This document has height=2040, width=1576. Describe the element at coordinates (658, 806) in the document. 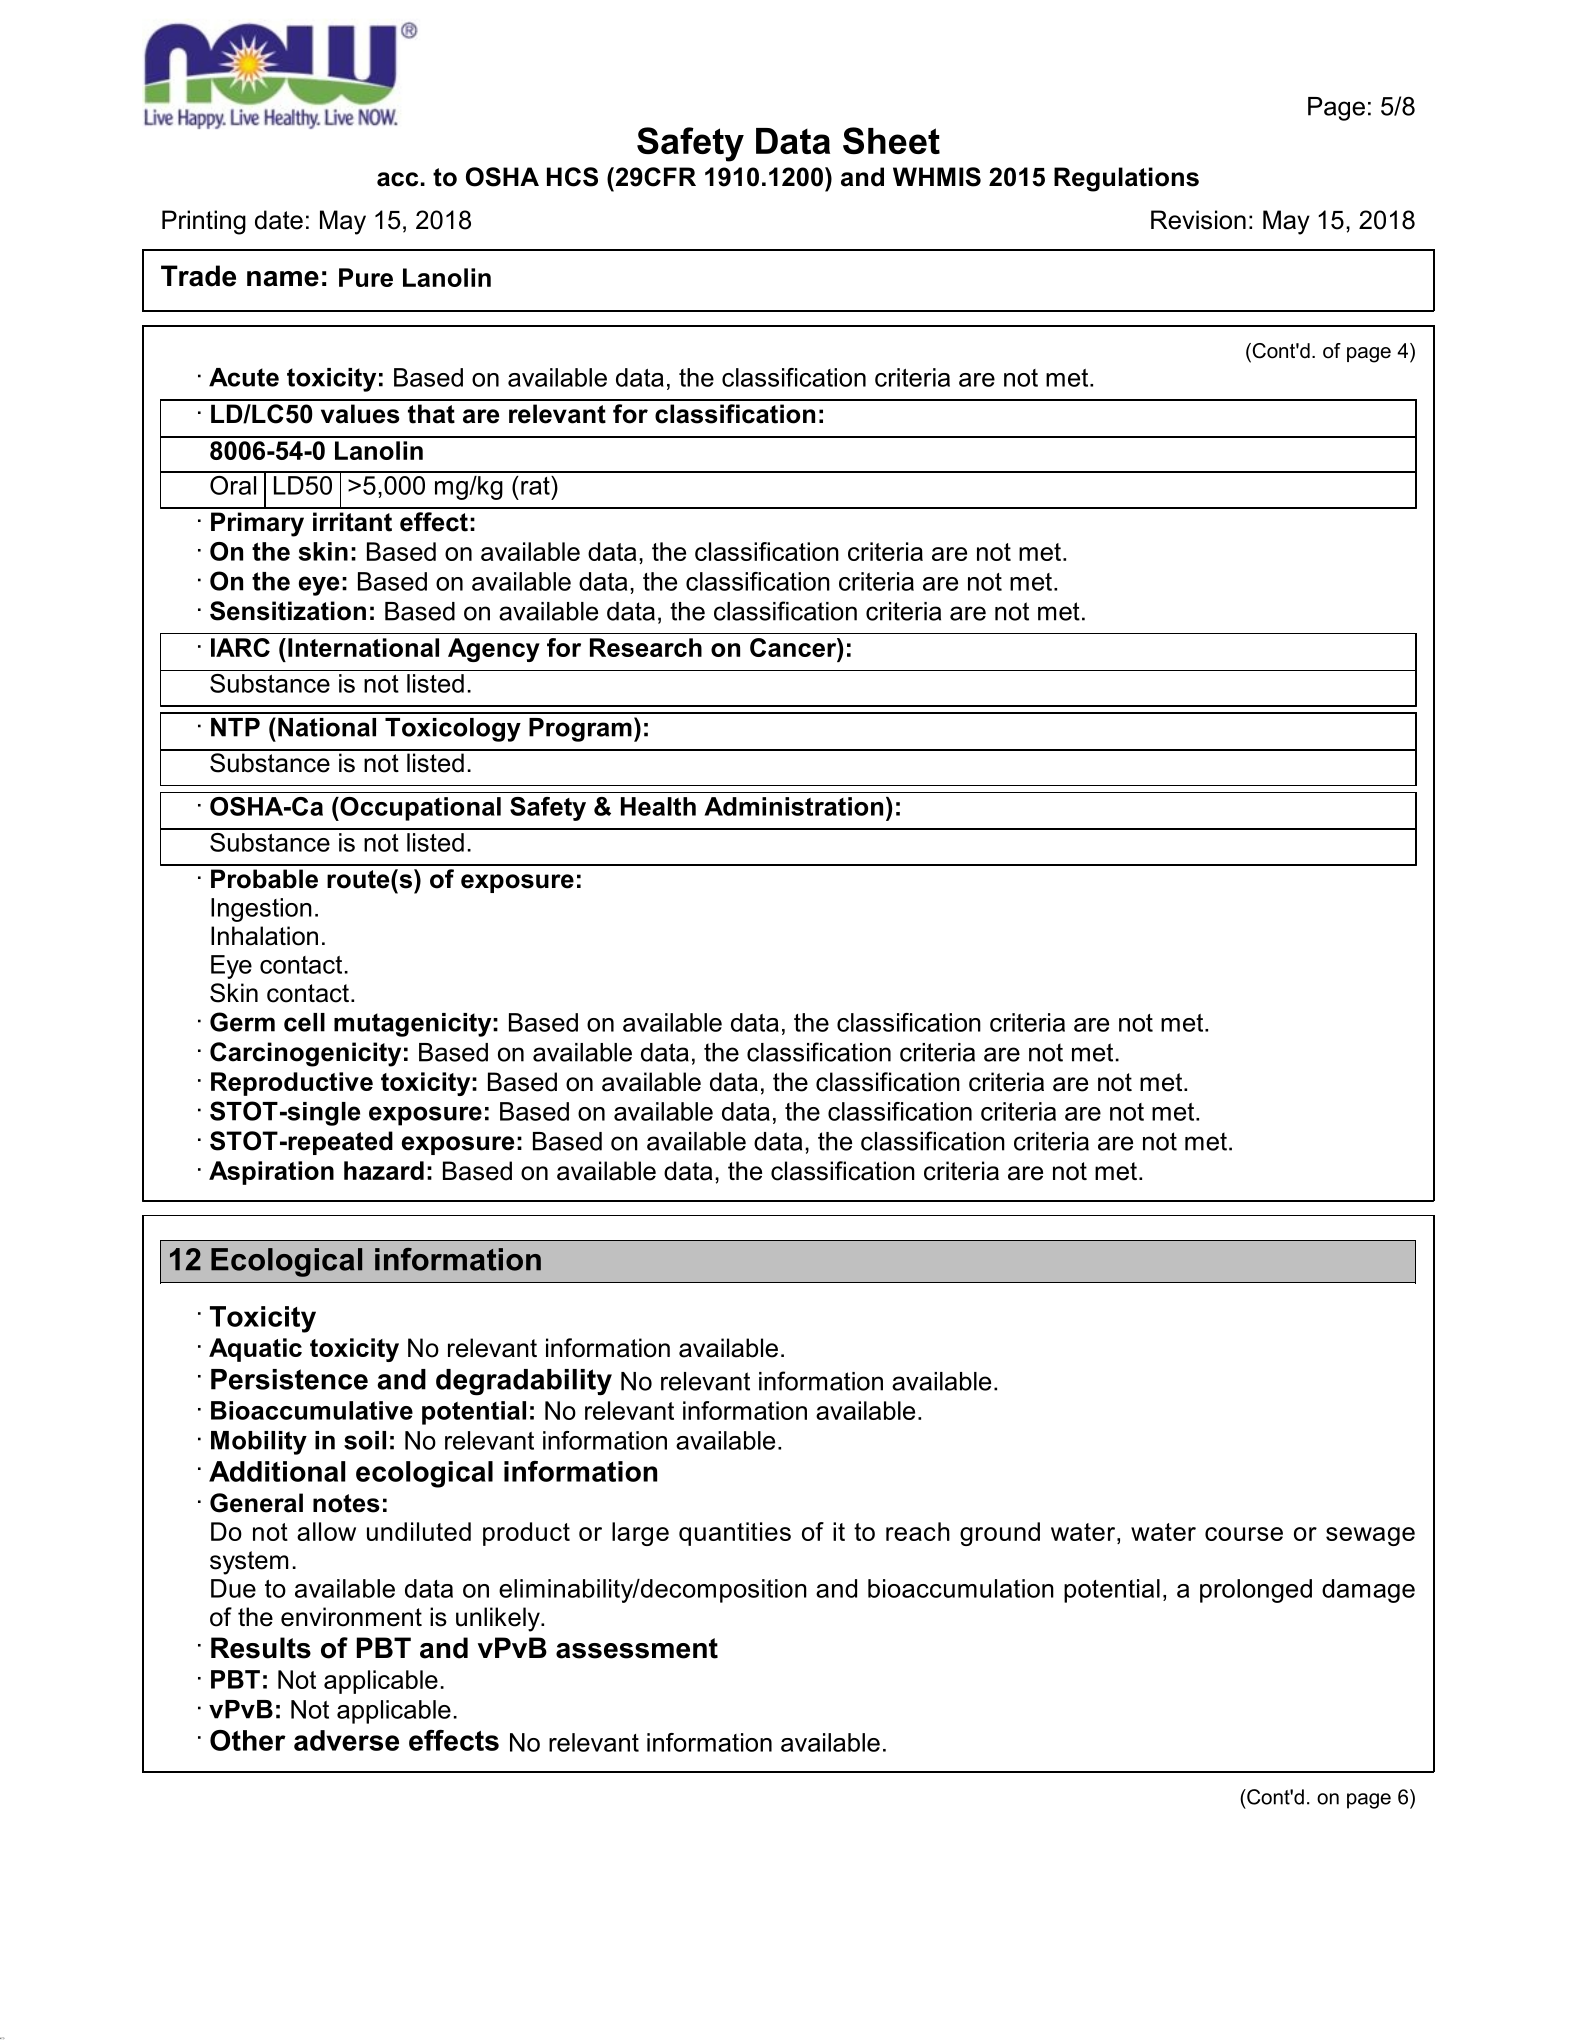

I see `Health` at that location.
